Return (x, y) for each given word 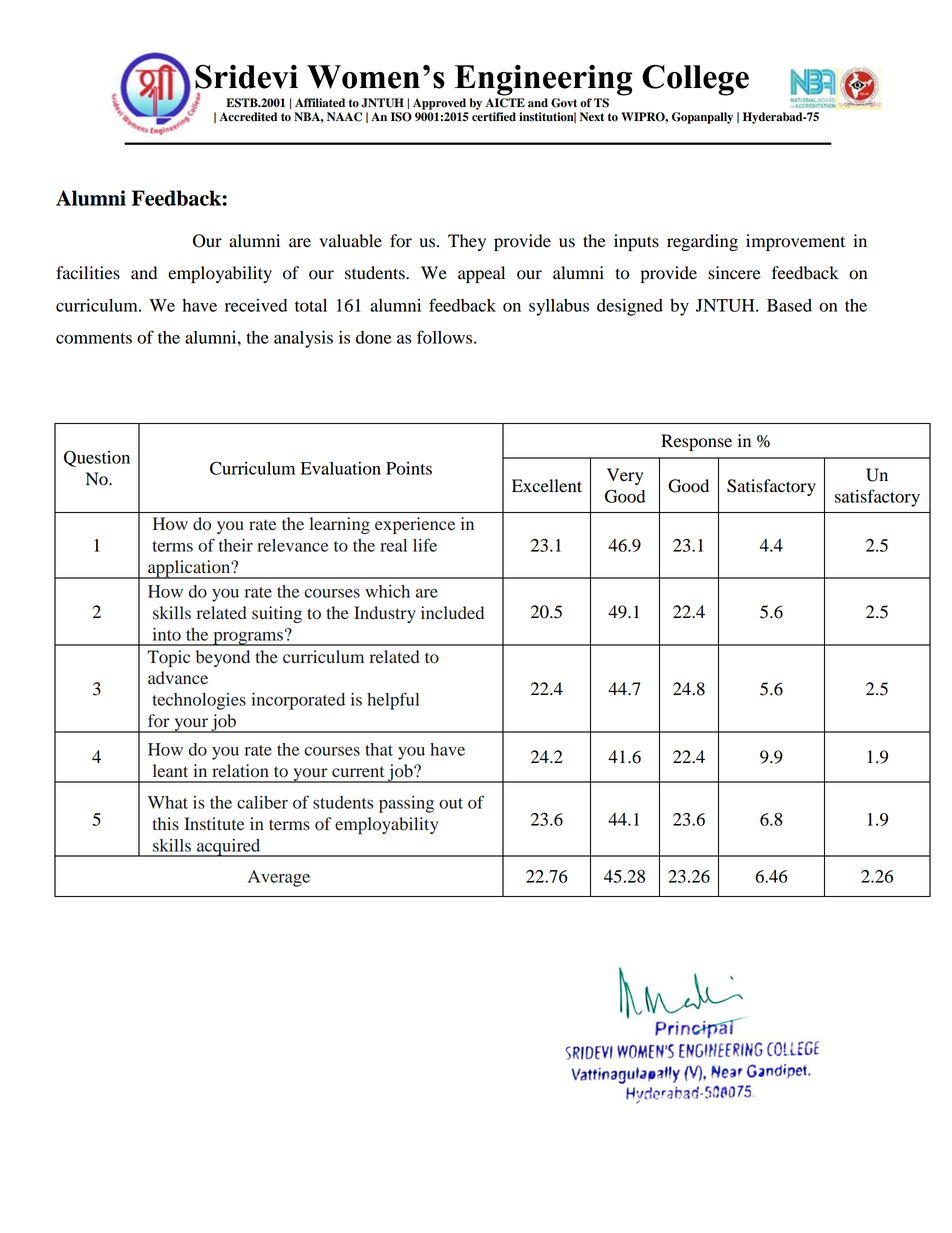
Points (409, 468)
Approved (439, 104)
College (695, 80)
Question (97, 458)
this (166, 824)
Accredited (248, 117)
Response (696, 442)
